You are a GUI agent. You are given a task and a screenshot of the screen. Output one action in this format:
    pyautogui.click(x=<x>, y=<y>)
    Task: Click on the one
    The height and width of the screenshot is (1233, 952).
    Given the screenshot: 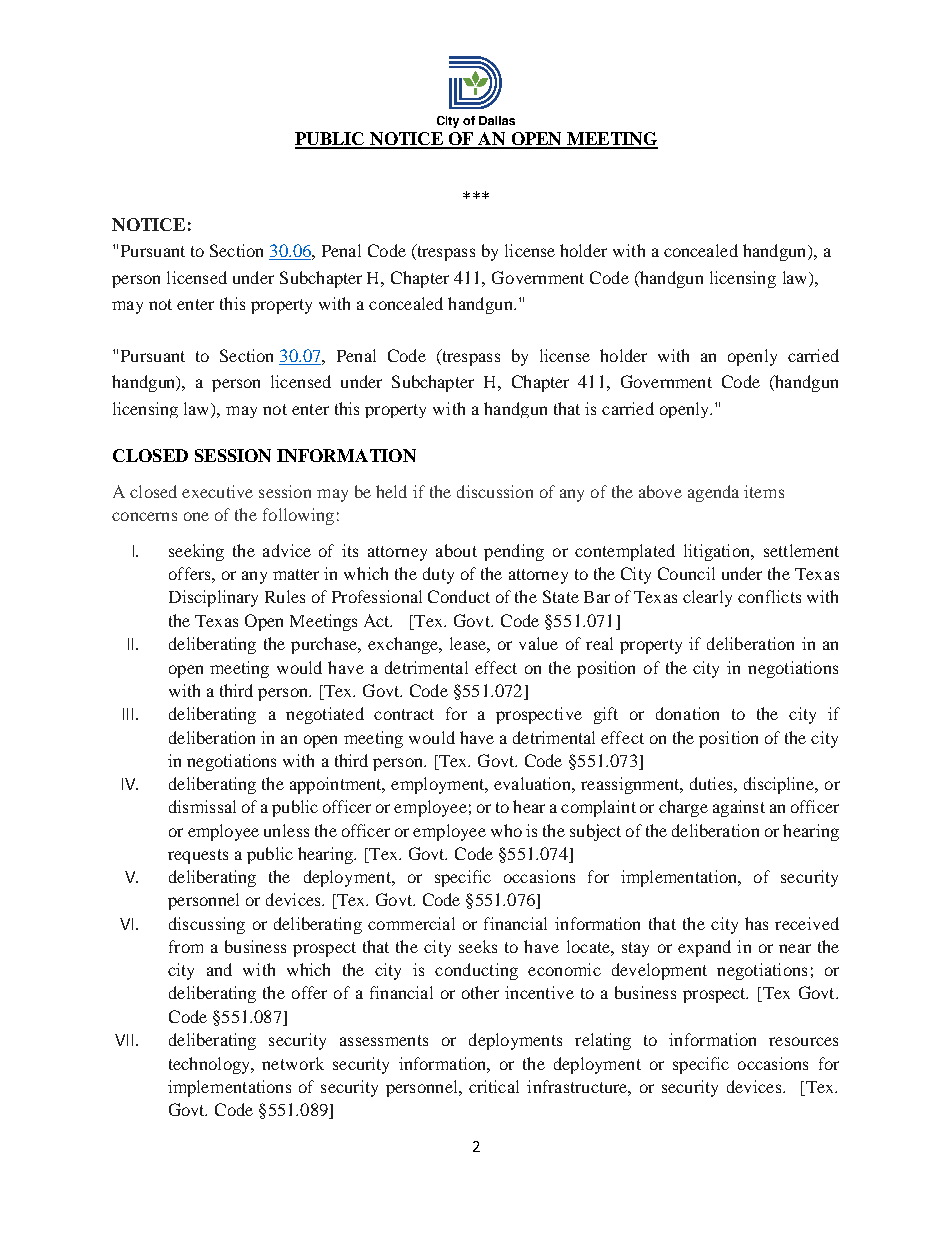 What is the action you would take?
    pyautogui.click(x=196, y=516)
